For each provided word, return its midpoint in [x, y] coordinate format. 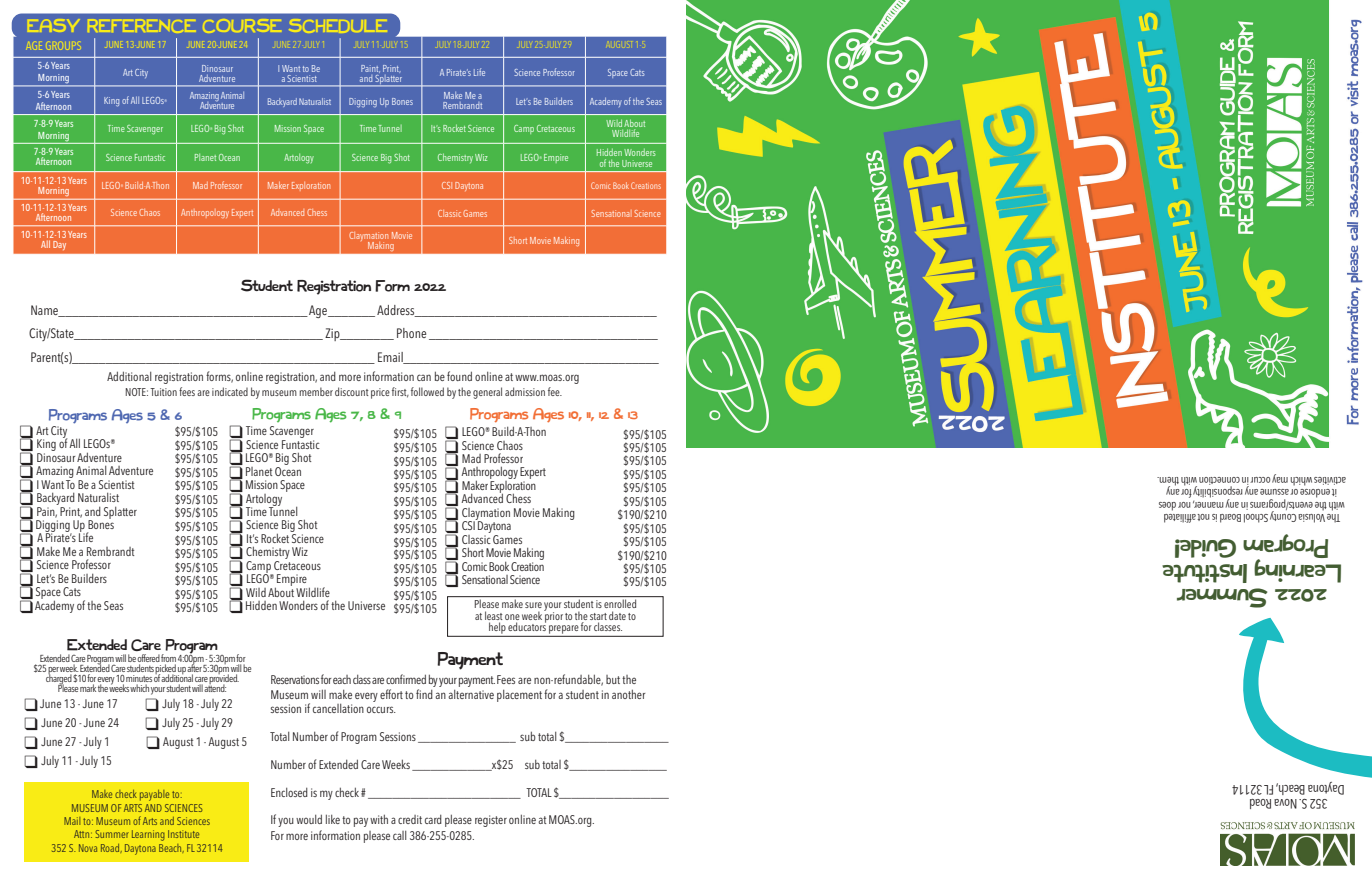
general [487, 393]
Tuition [163, 392]
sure [533, 605]
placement [519, 696]
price [380, 393]
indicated [230, 391]
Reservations [295, 679]
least [493, 615]
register [491, 821]
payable [154, 795]
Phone [411, 333]
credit [410, 819]
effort [391, 694]
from [168, 658]
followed [427, 391]
